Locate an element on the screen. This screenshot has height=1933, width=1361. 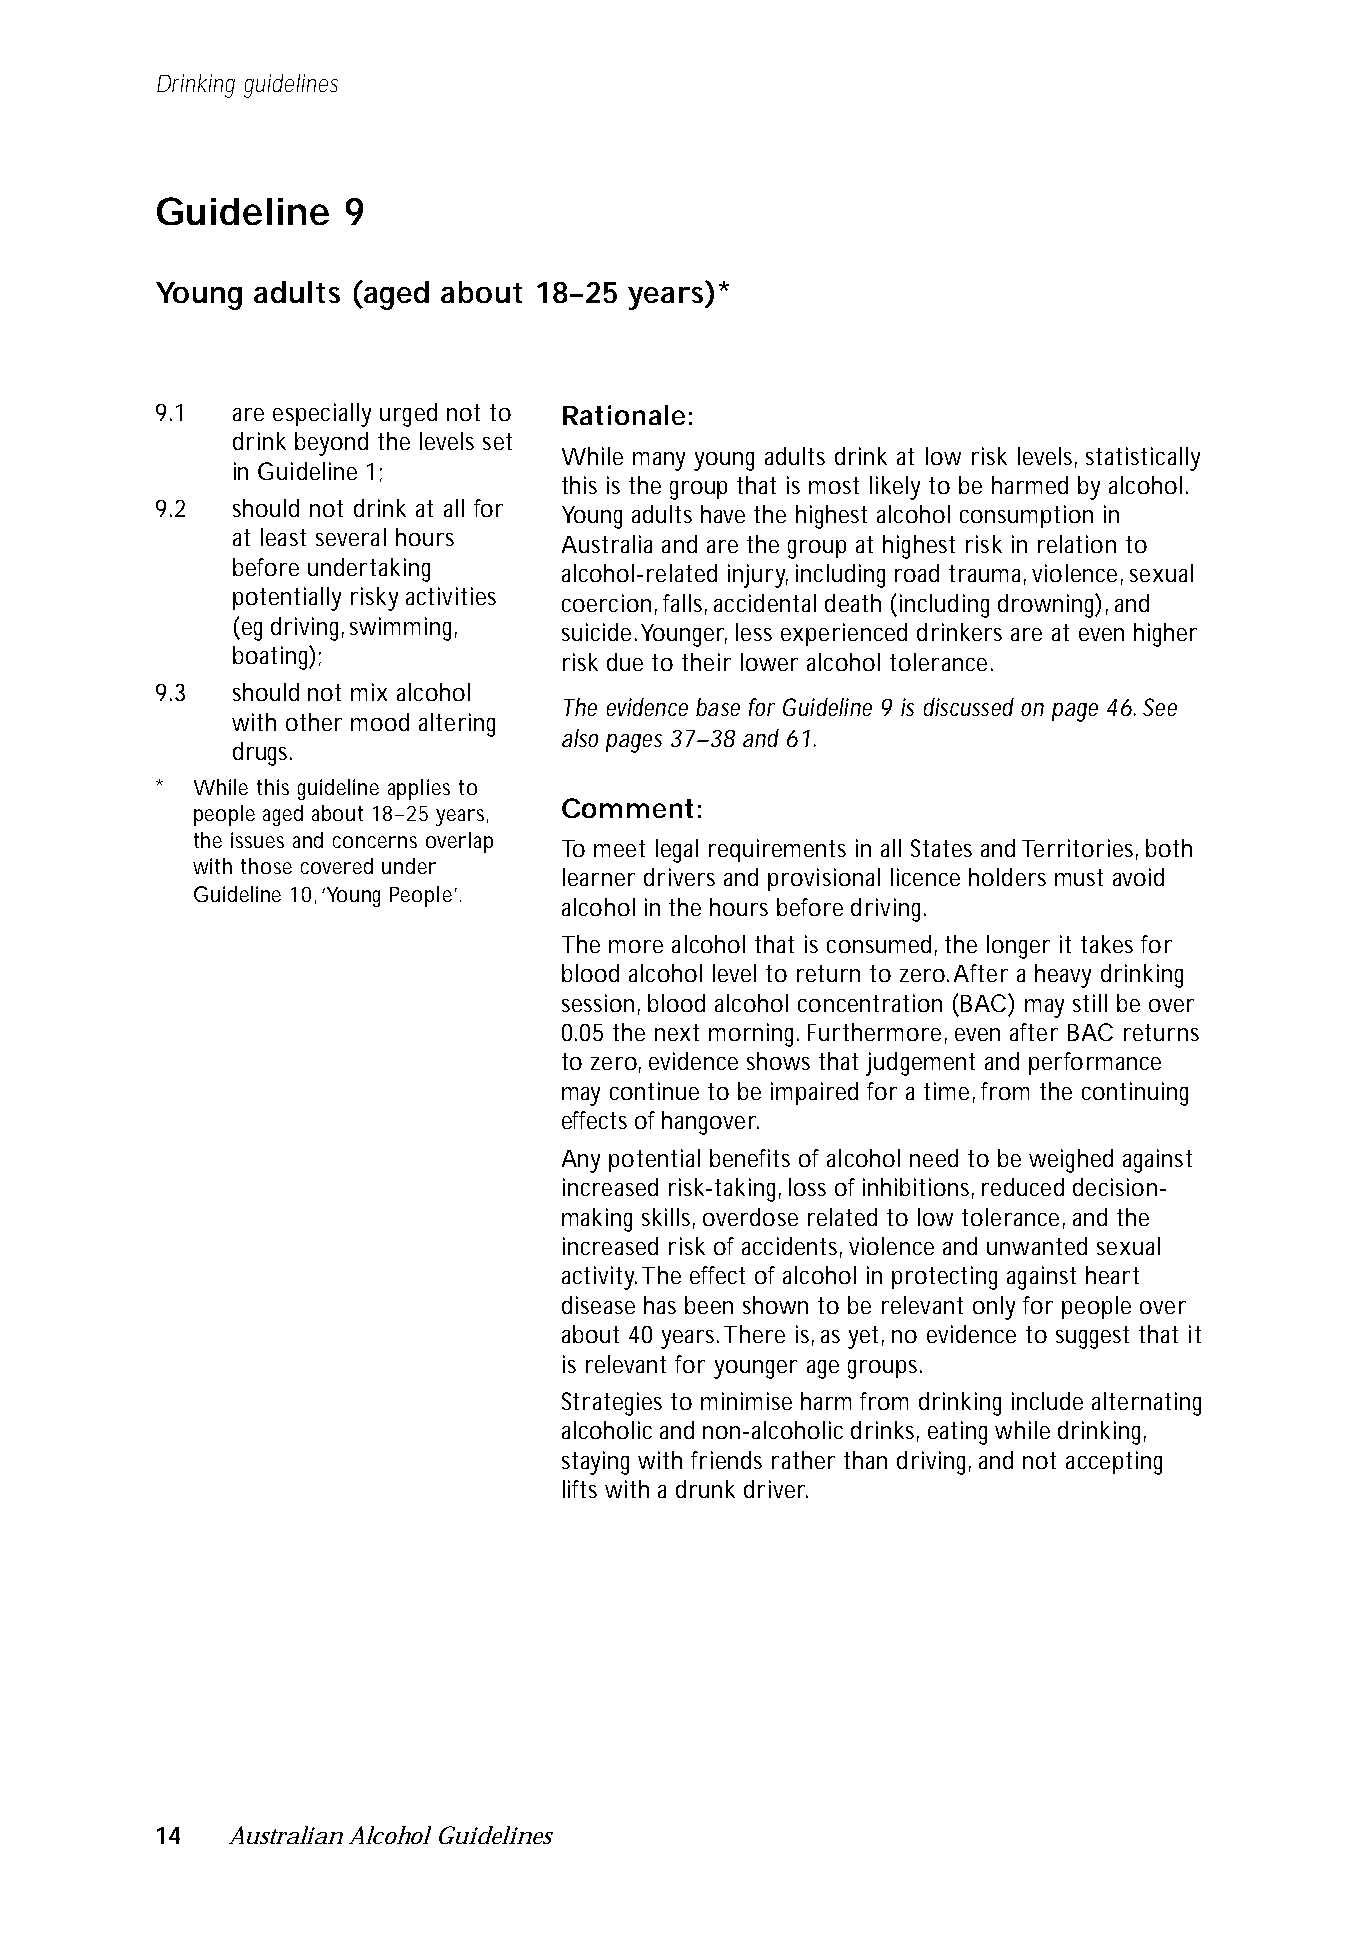
applies is located at coordinates (419, 789).
